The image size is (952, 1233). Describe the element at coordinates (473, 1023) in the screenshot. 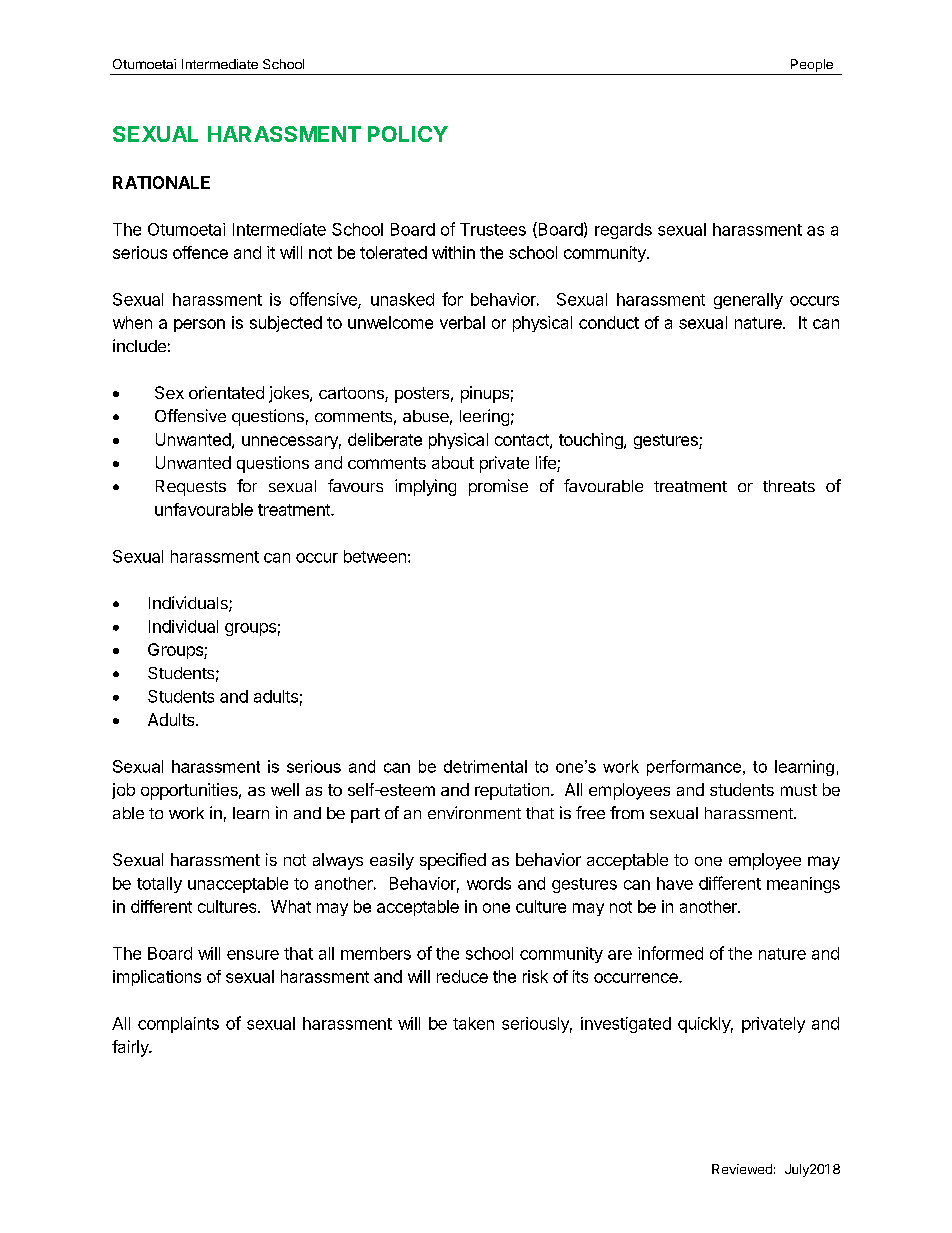

I see `taken` at that location.
